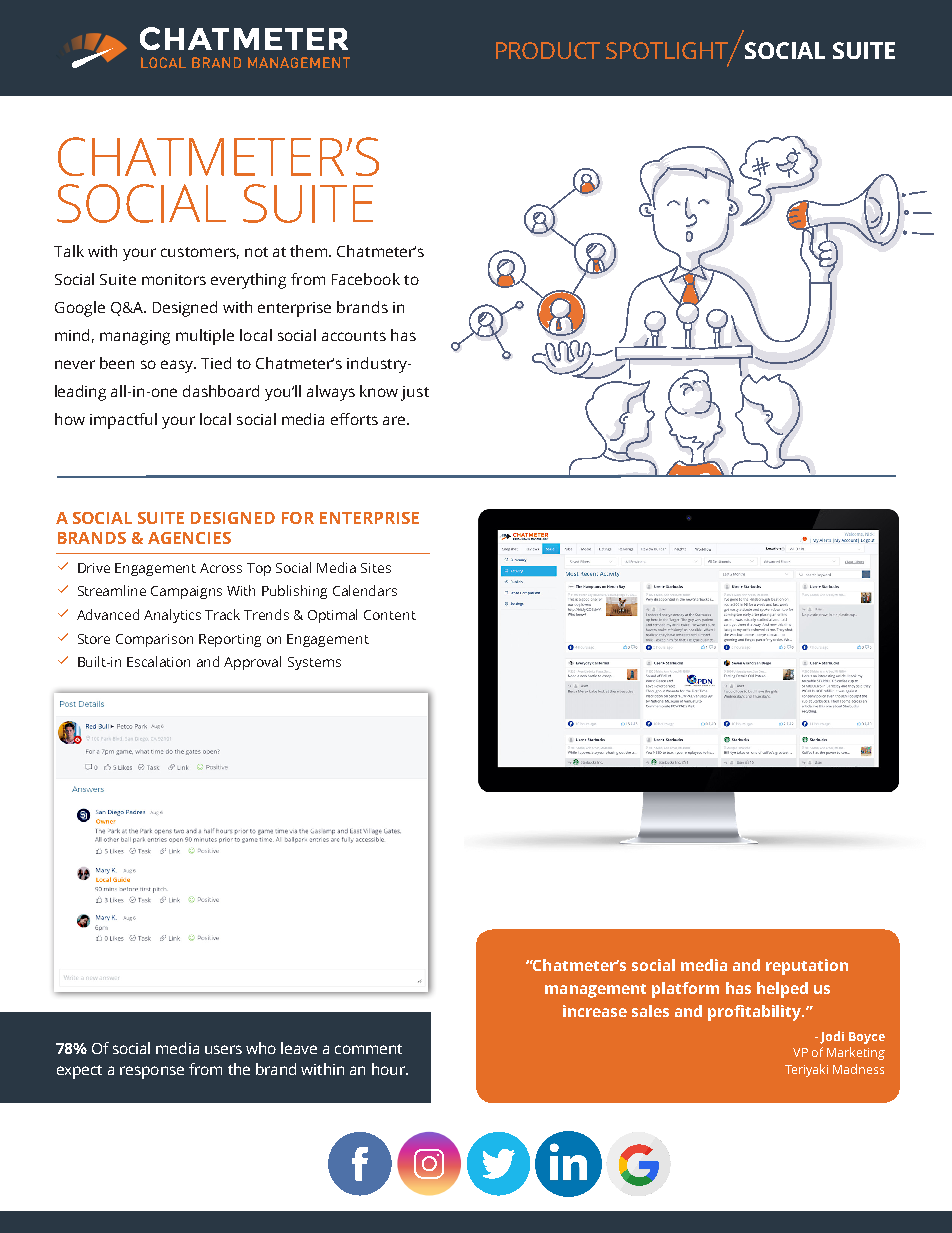 Image resolution: width=952 pixels, height=1233 pixels. What do you see at coordinates (314, 663) in the image?
I see `Systems` at bounding box center [314, 663].
